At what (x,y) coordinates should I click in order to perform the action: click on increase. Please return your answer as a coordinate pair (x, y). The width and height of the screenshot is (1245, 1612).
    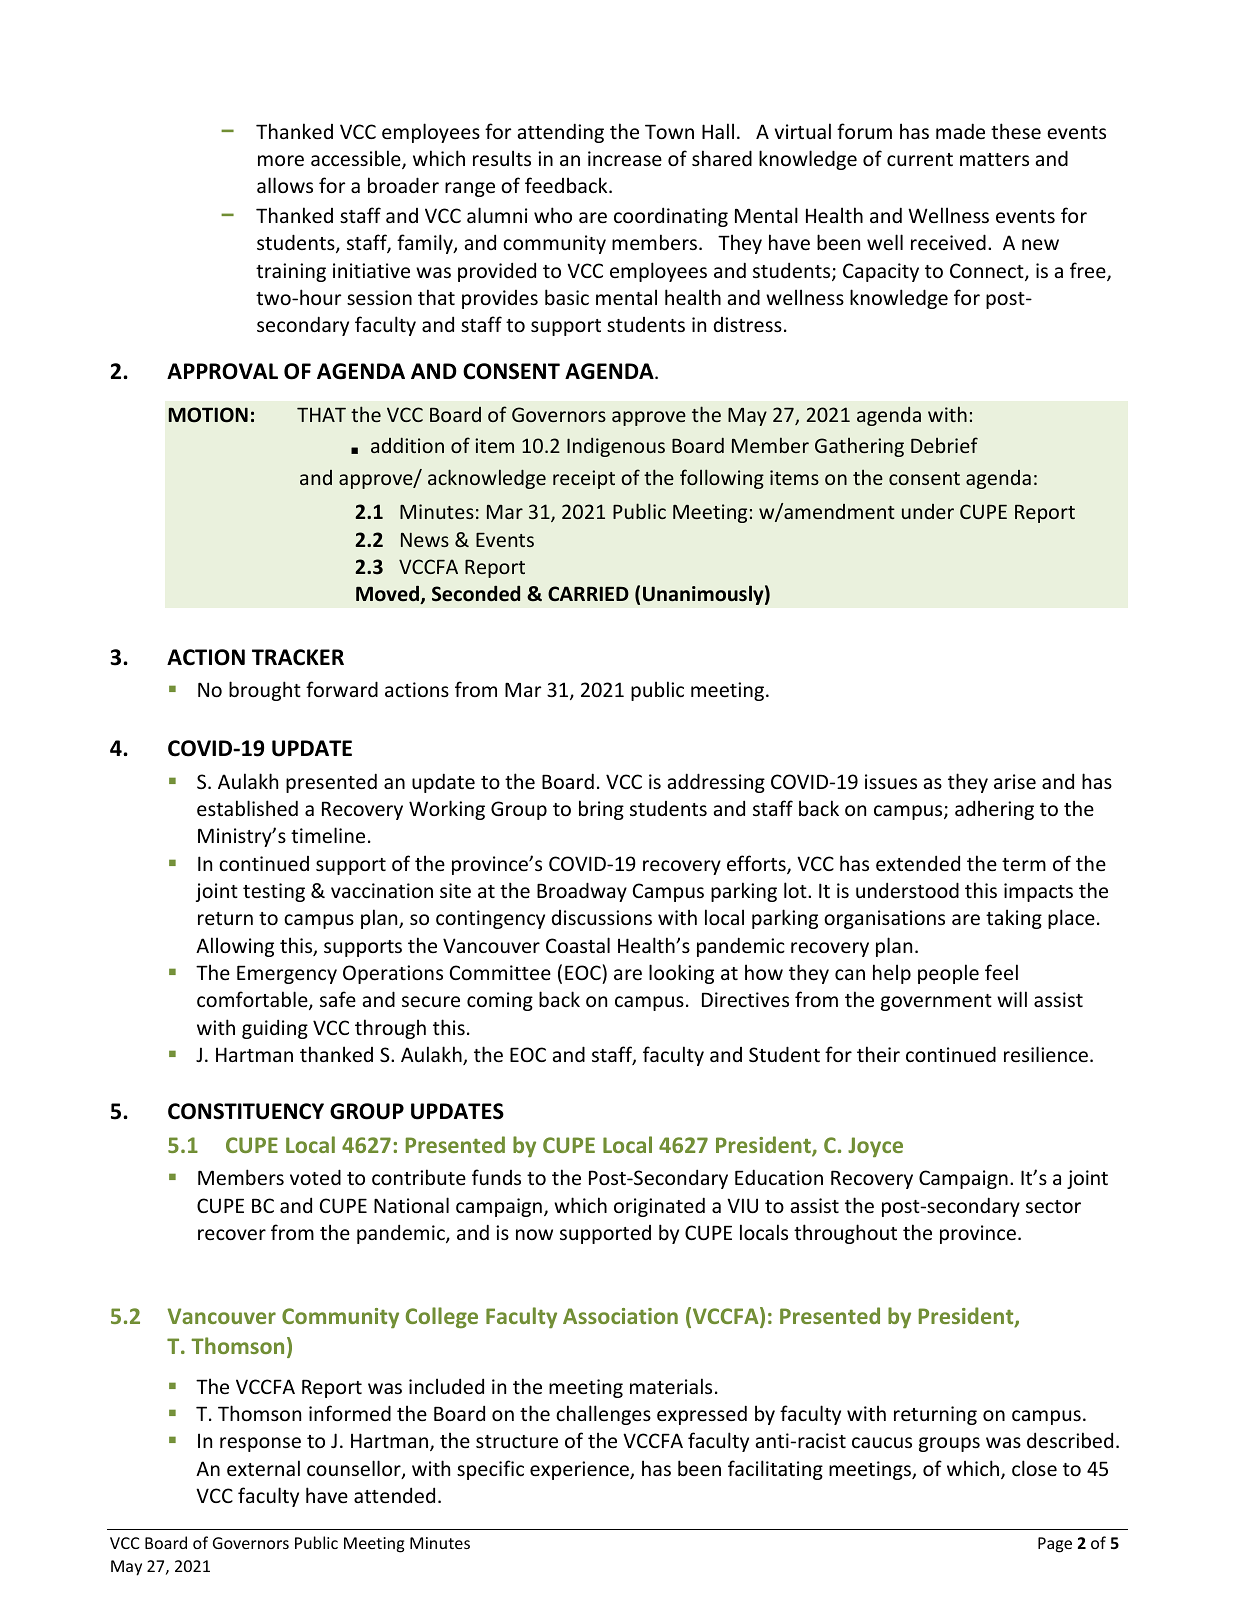
    Looking at the image, I should click on (625, 158).
